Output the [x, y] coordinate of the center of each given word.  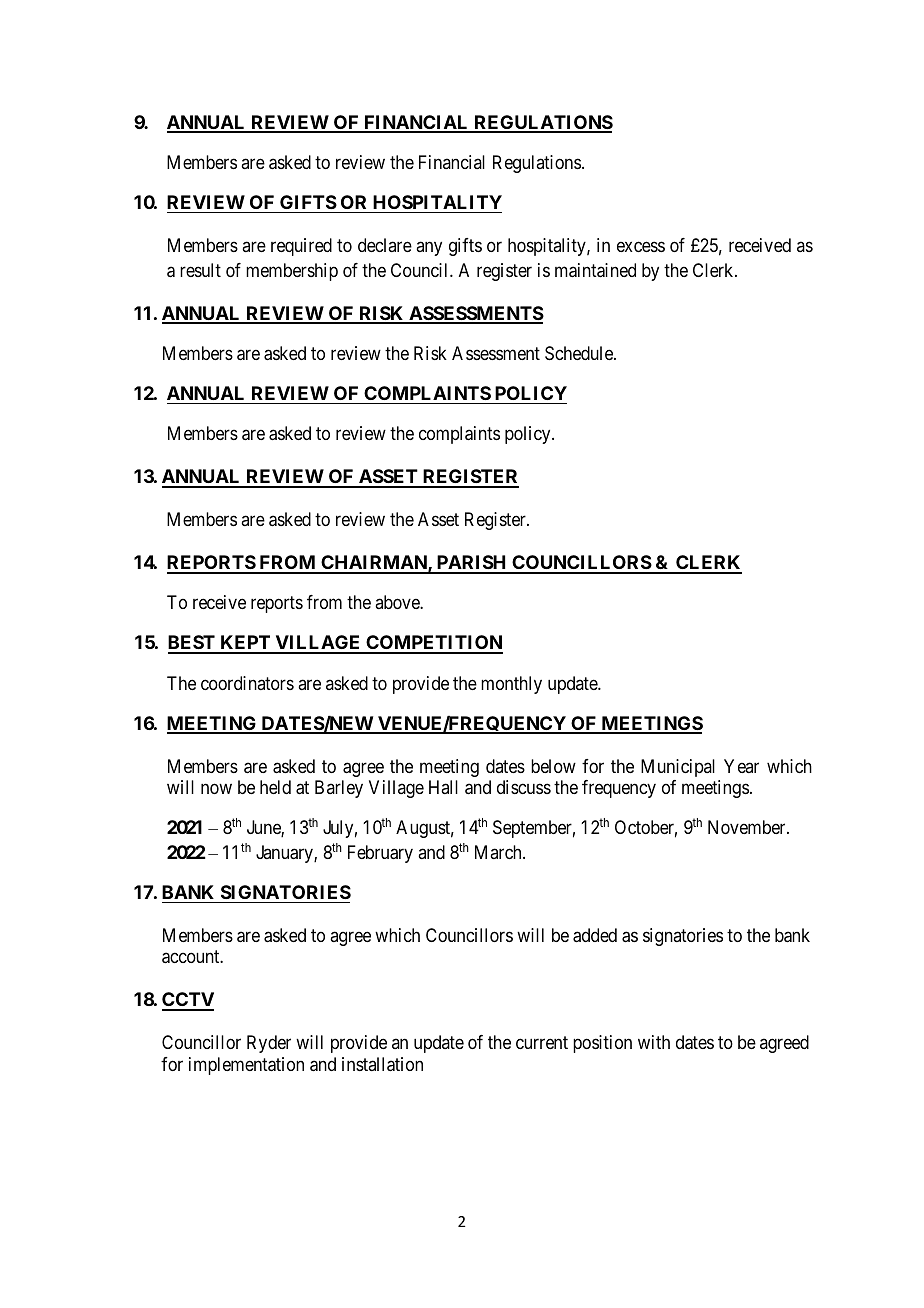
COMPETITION [433, 644]
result [200, 270]
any [429, 248]
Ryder [269, 1044]
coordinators [247, 683]
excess [641, 246]
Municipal [678, 768]
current [542, 1042]
